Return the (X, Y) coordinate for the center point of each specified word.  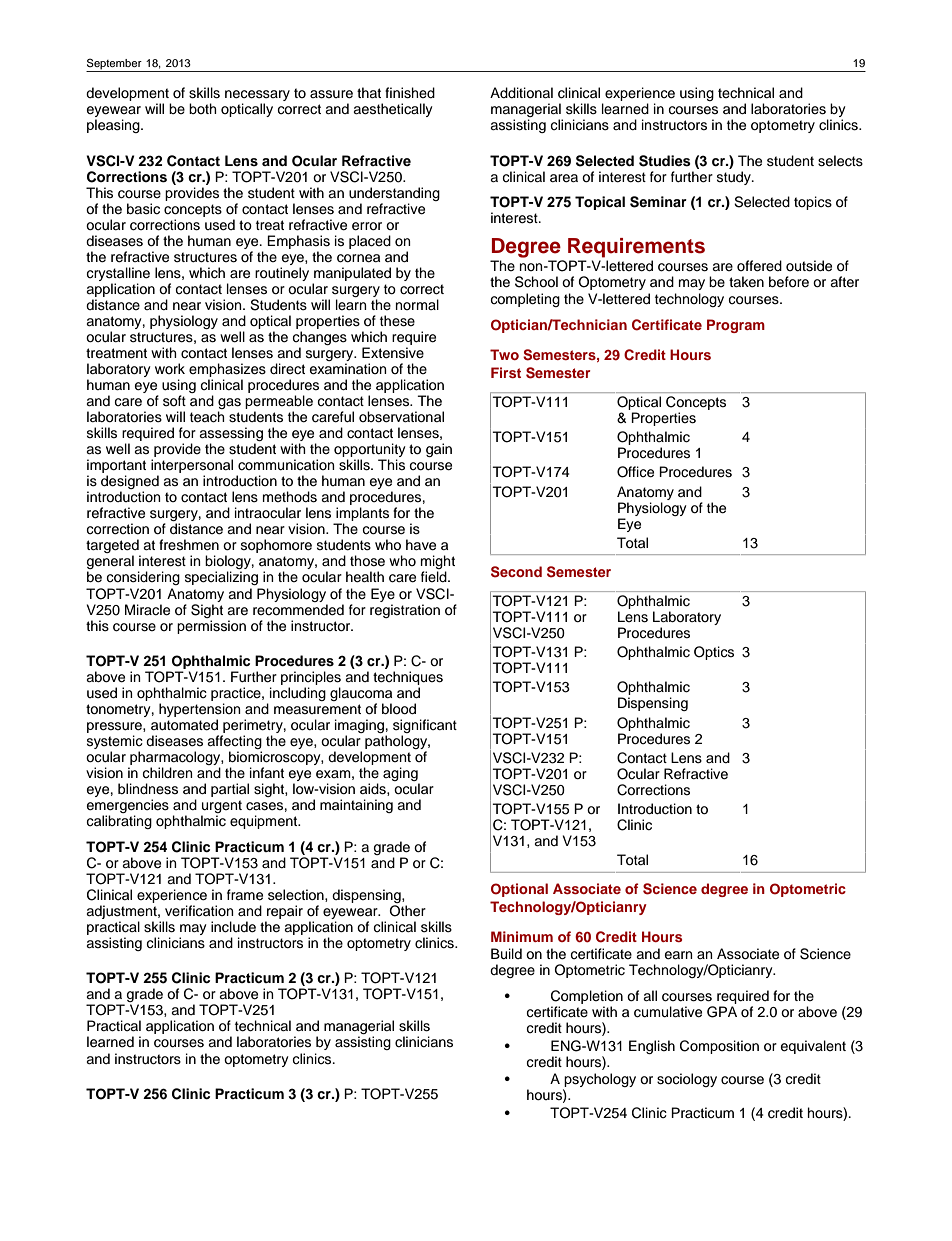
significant (425, 727)
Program (736, 326)
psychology (599, 1081)
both (203, 108)
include (233, 927)
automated (184, 725)
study (735, 178)
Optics (714, 653)
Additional (521, 93)
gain (439, 450)
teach (207, 417)
